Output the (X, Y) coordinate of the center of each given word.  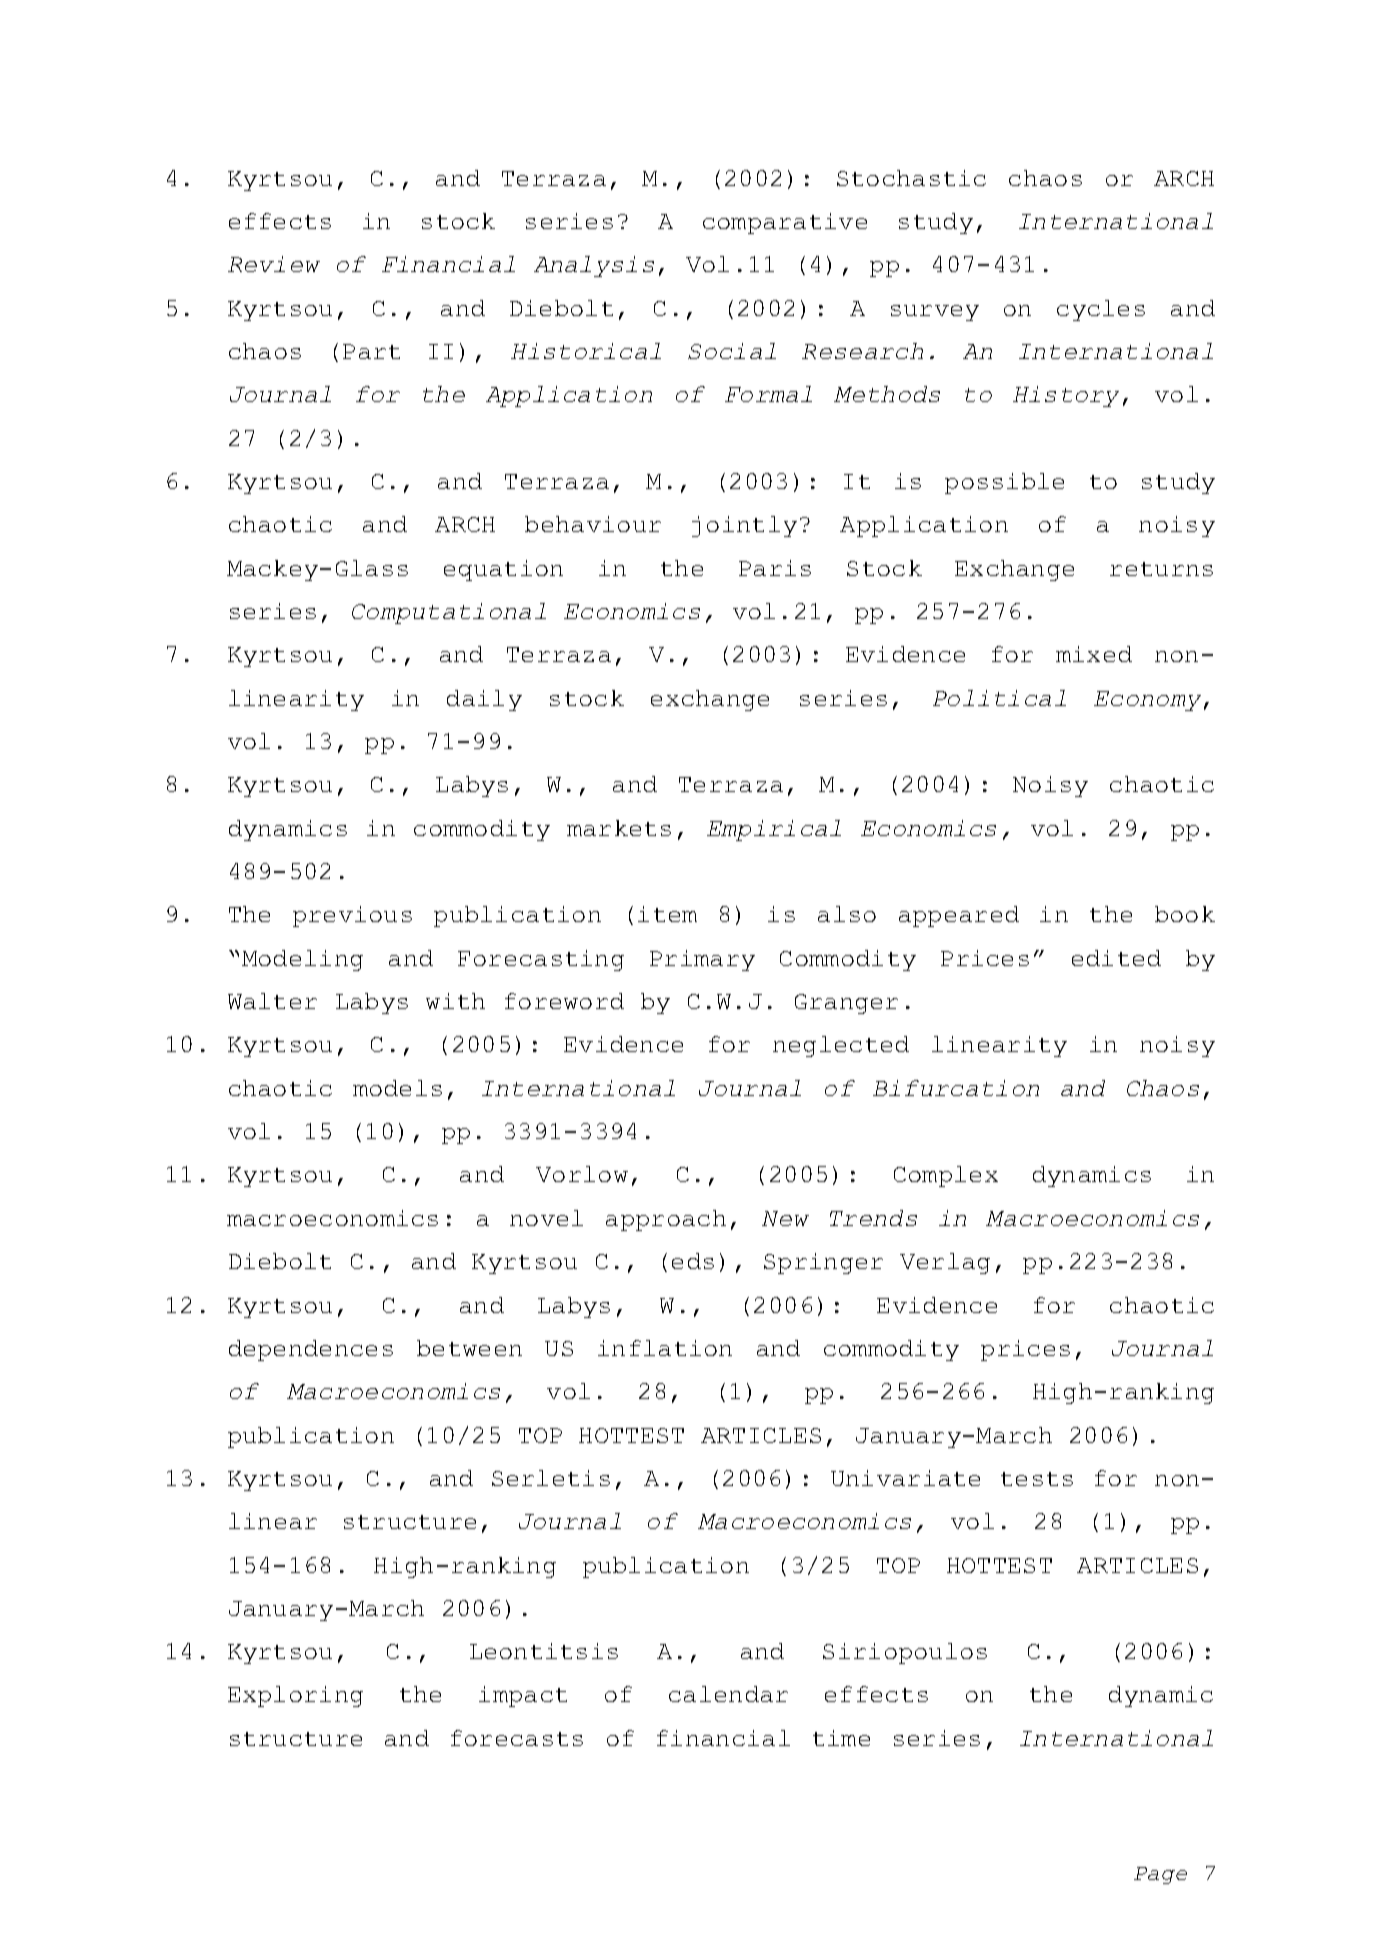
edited (1116, 958)
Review (274, 264)
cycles (1101, 310)
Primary (702, 960)
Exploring (295, 1696)
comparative (785, 223)
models (397, 1088)
